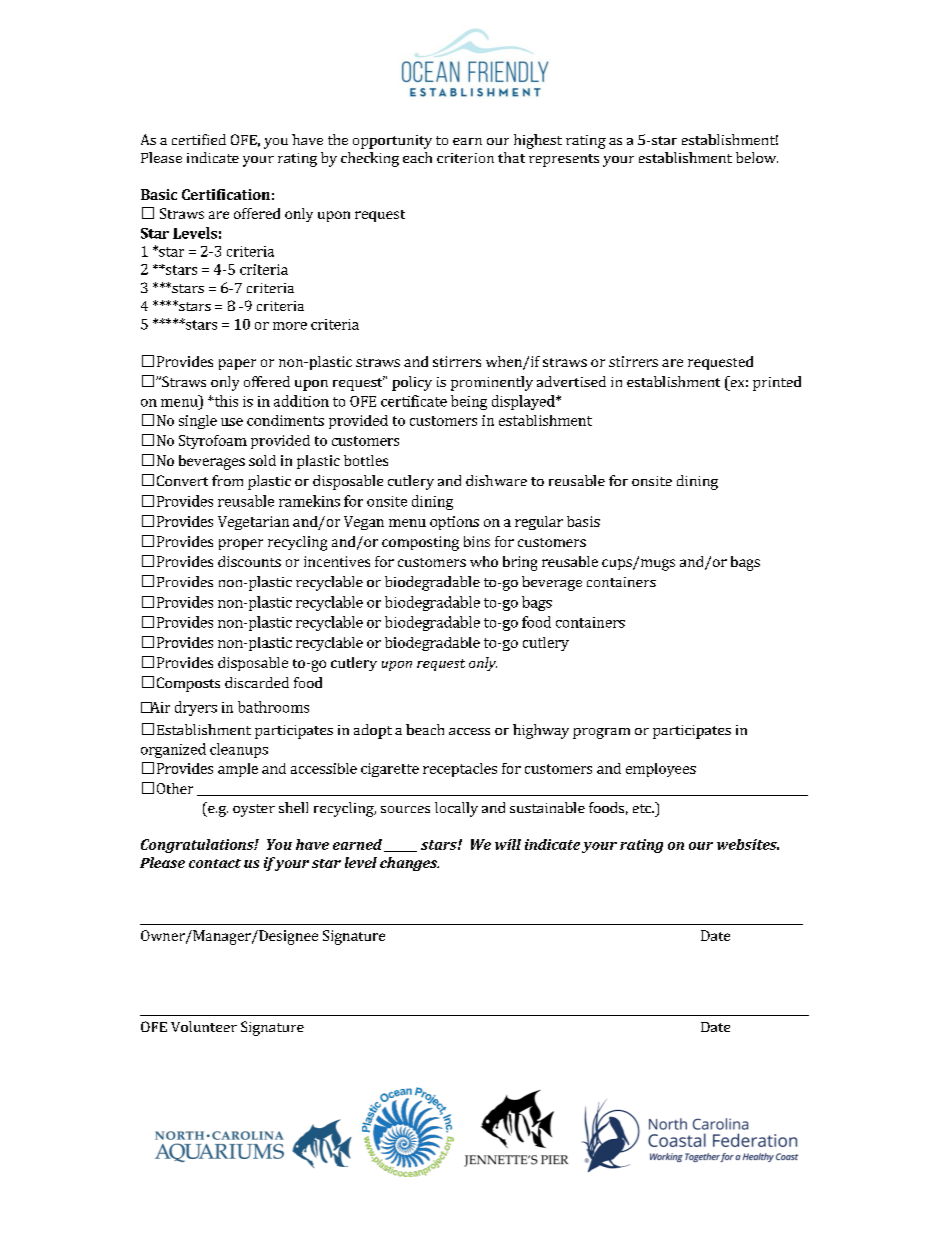  Describe the element at coordinates (484, 561) in the screenshot. I see `who` at that location.
